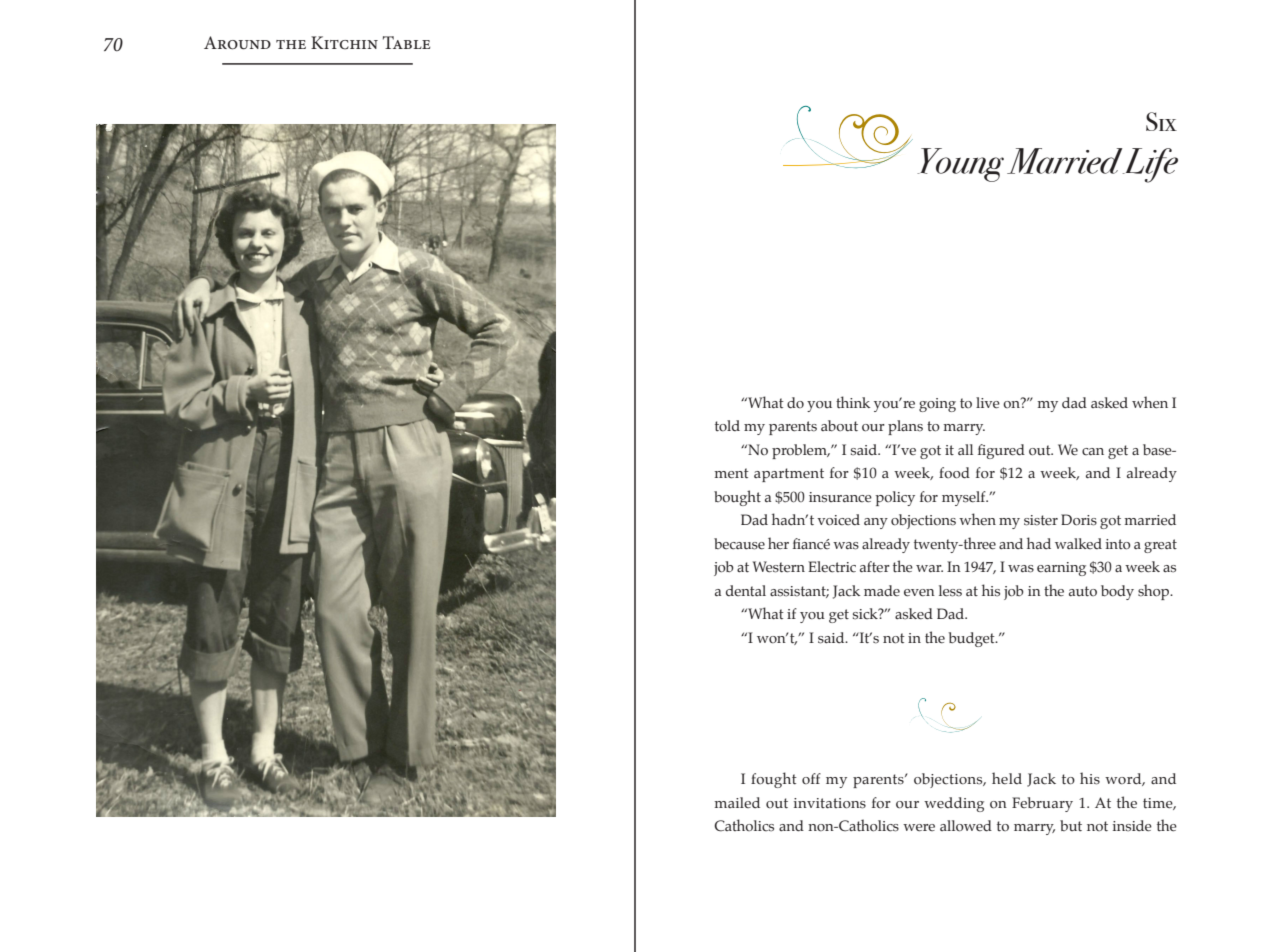 This page has height=952, width=1270. Describe the element at coordinates (1042, 804) in the page. I see `February` at that location.
